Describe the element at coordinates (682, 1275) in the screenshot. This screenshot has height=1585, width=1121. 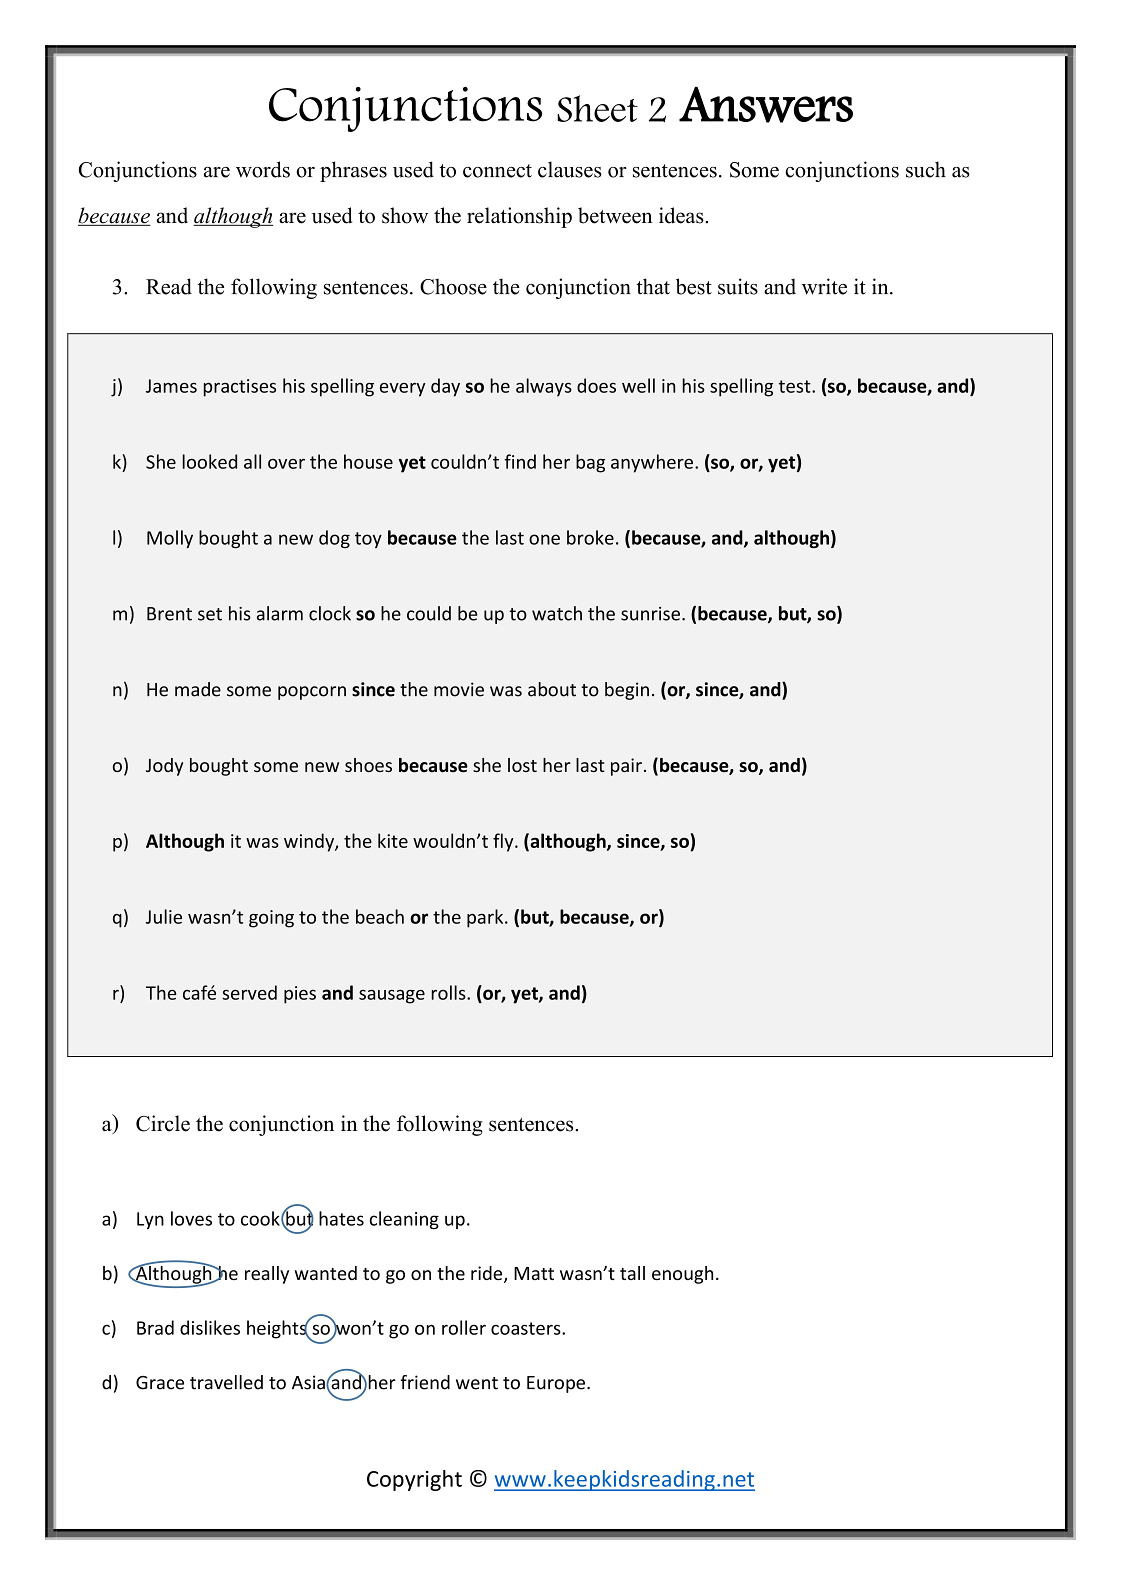
I see `enough` at that location.
